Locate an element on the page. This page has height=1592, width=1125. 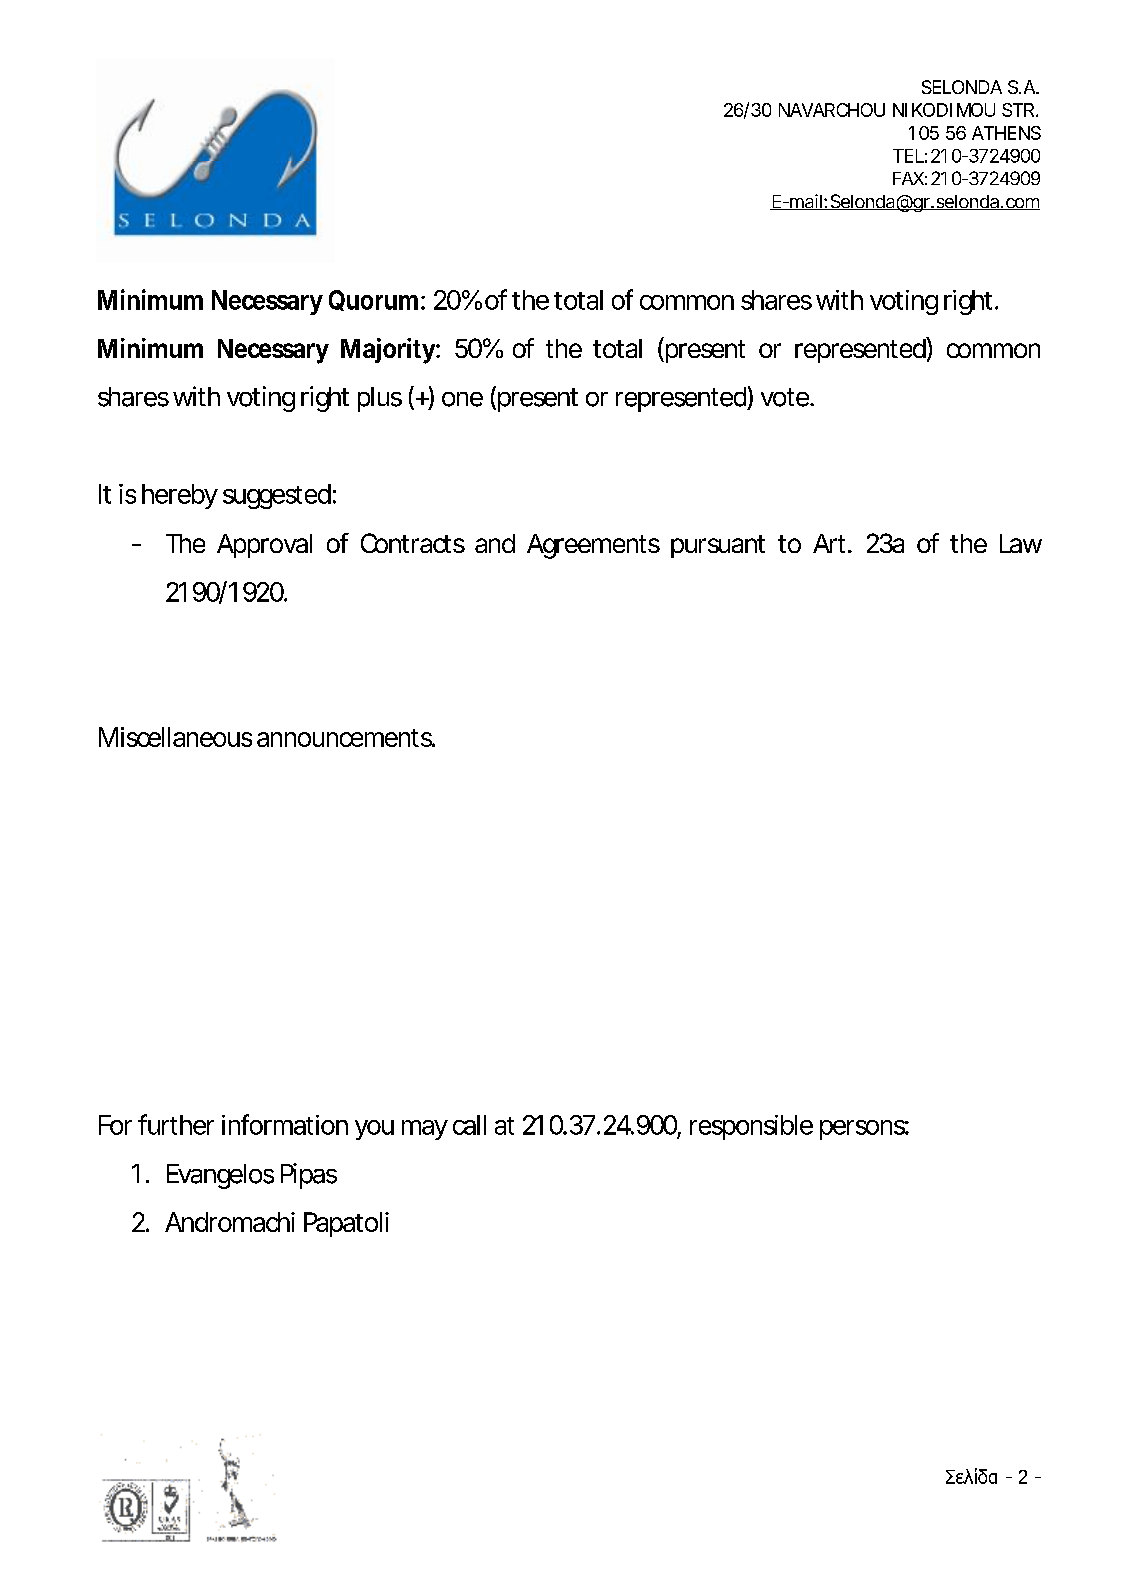
information is located at coordinates (285, 1124).
